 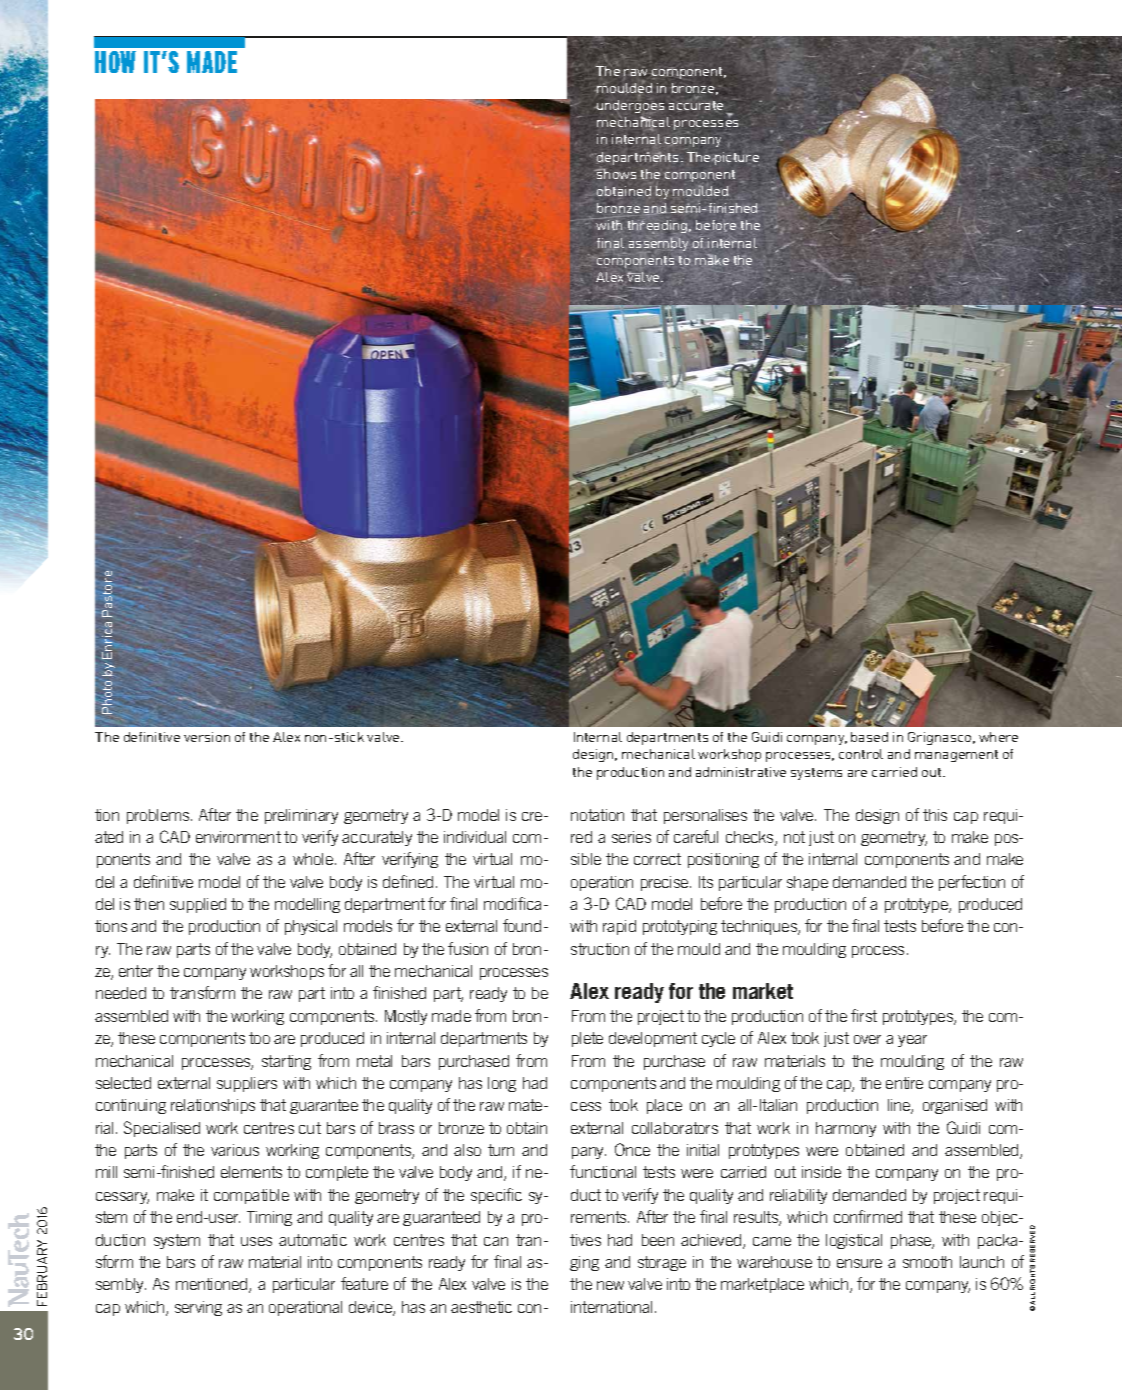 I want to click on individual, so click(x=475, y=837).
